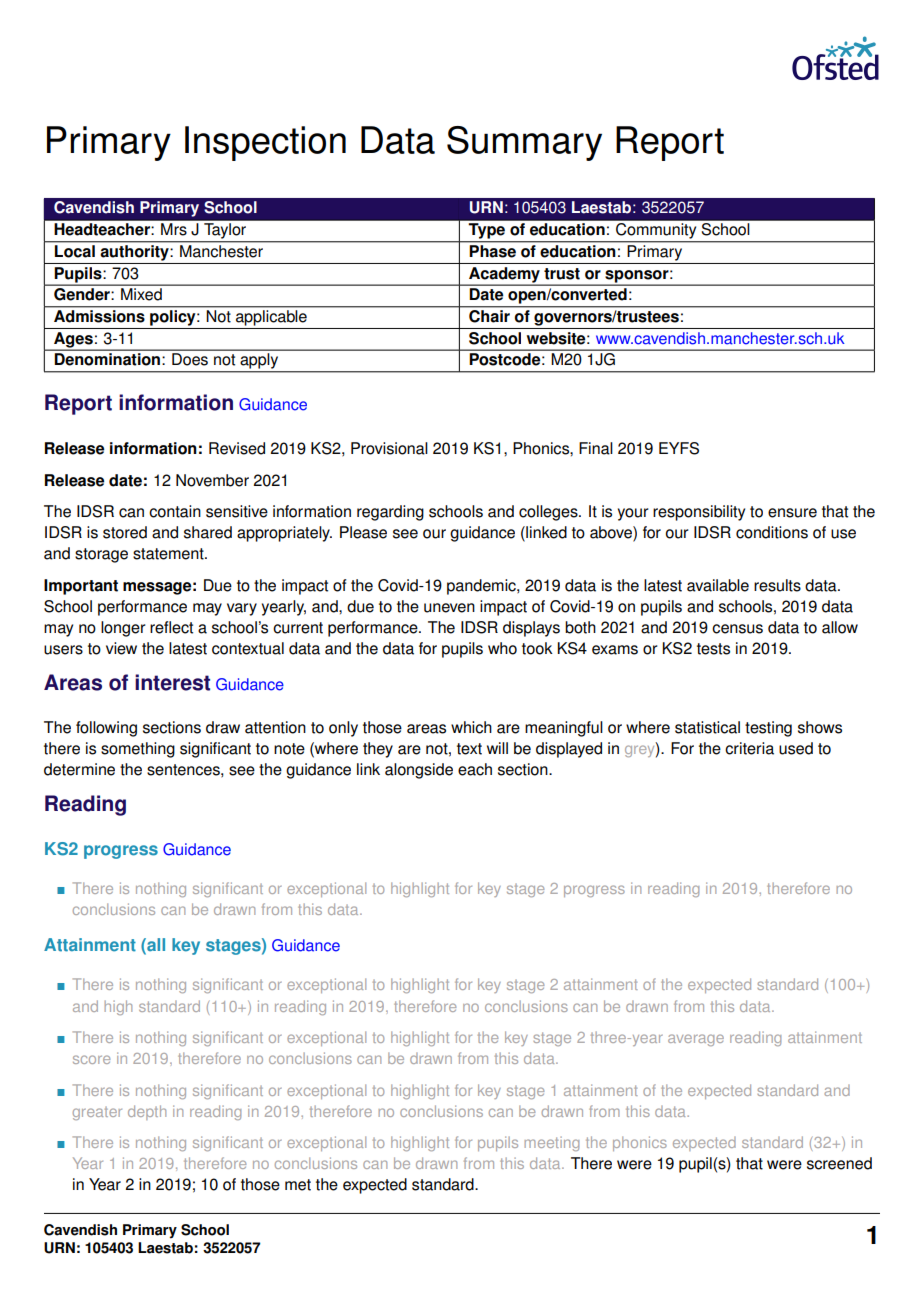  I want to click on Phase, so click(493, 251).
